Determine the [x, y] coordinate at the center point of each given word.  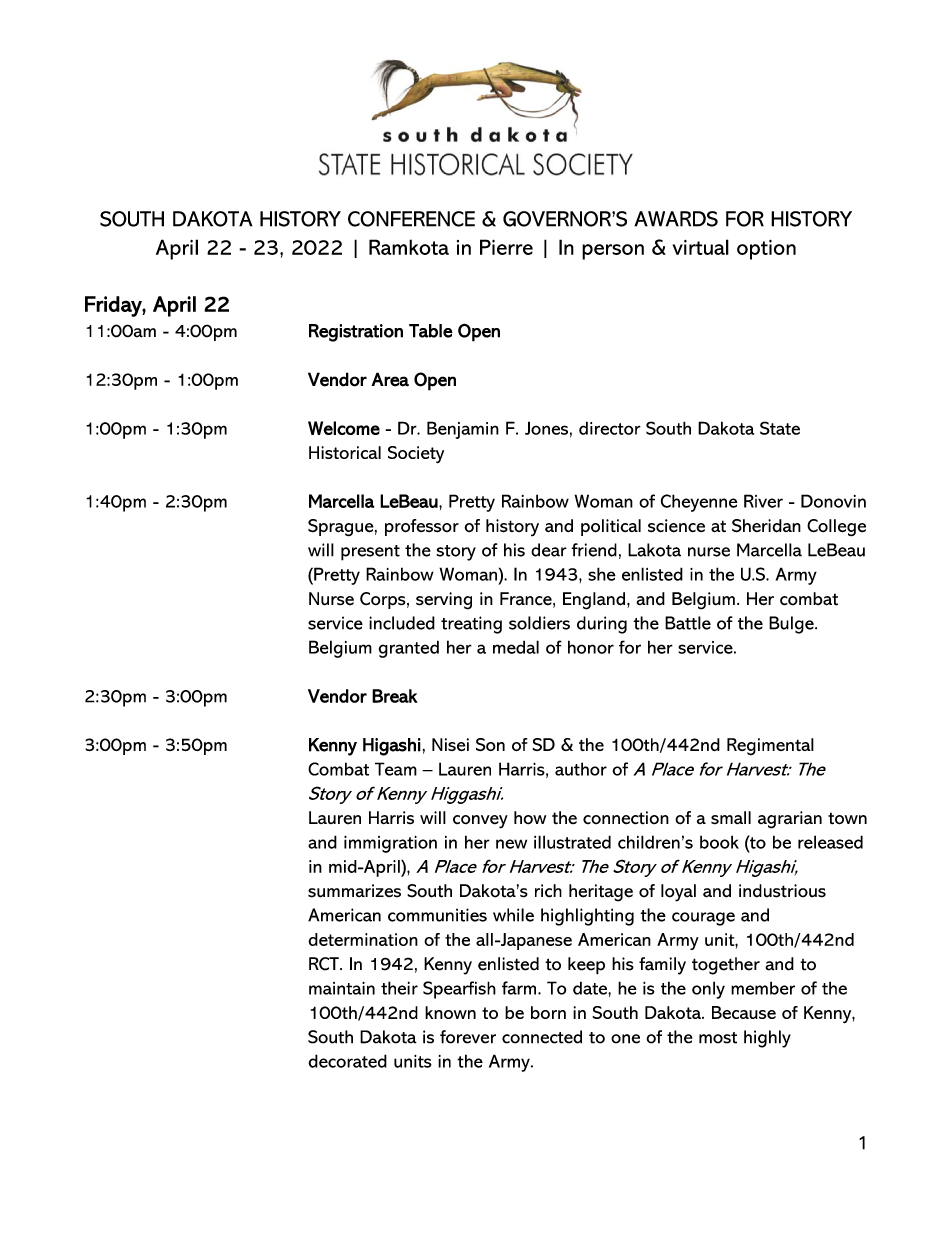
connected [542, 1037]
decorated [347, 1061]
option [766, 249]
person [613, 252]
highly [767, 1039]
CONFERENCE [411, 219]
